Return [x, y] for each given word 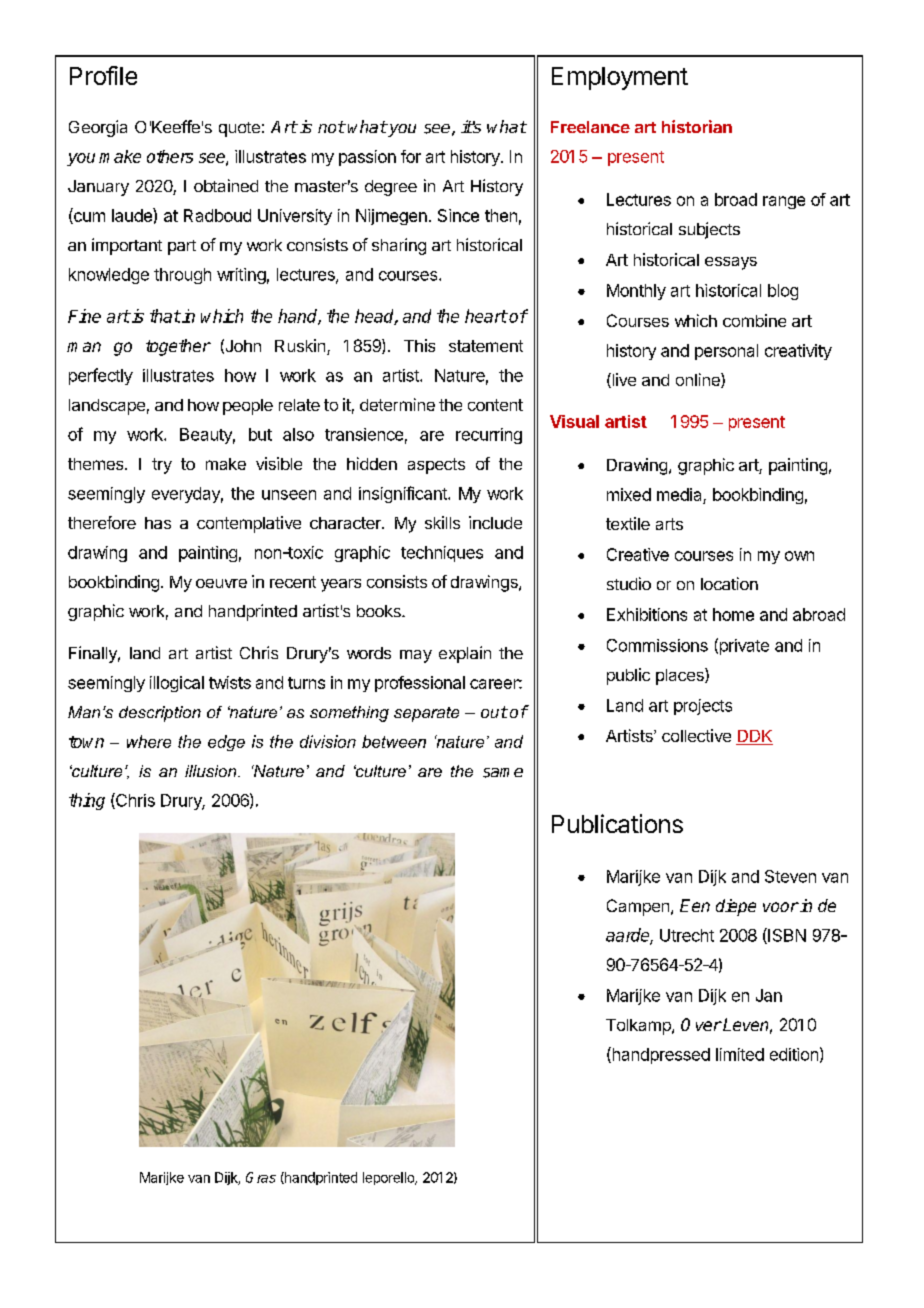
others [170, 156]
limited [740, 1054]
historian [697, 126]
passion [367, 158]
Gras [261, 1177]
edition [794, 1054]
